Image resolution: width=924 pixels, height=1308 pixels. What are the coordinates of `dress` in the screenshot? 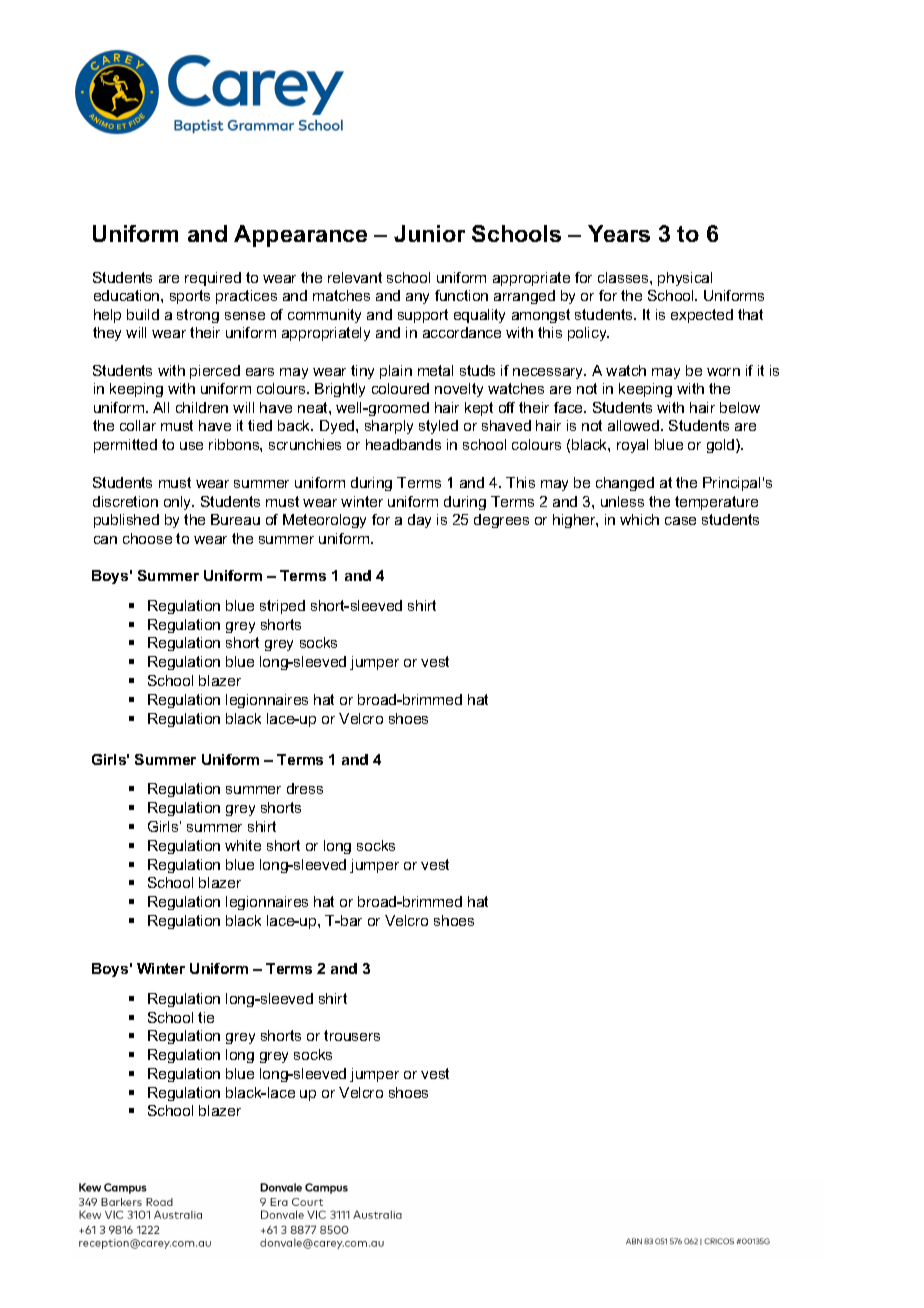 It's located at (305, 788).
